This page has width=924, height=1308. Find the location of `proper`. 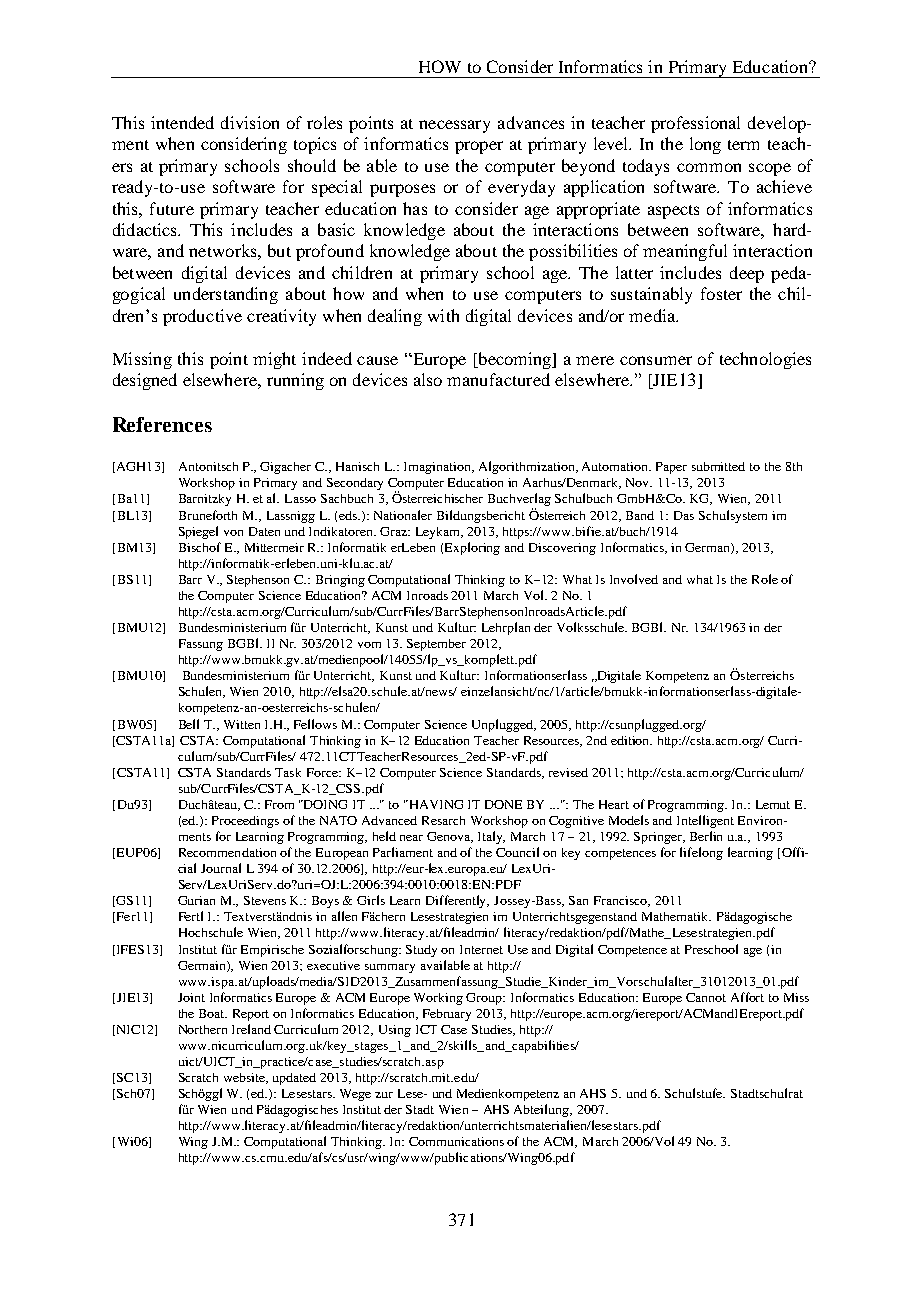

proper is located at coordinates (479, 147).
